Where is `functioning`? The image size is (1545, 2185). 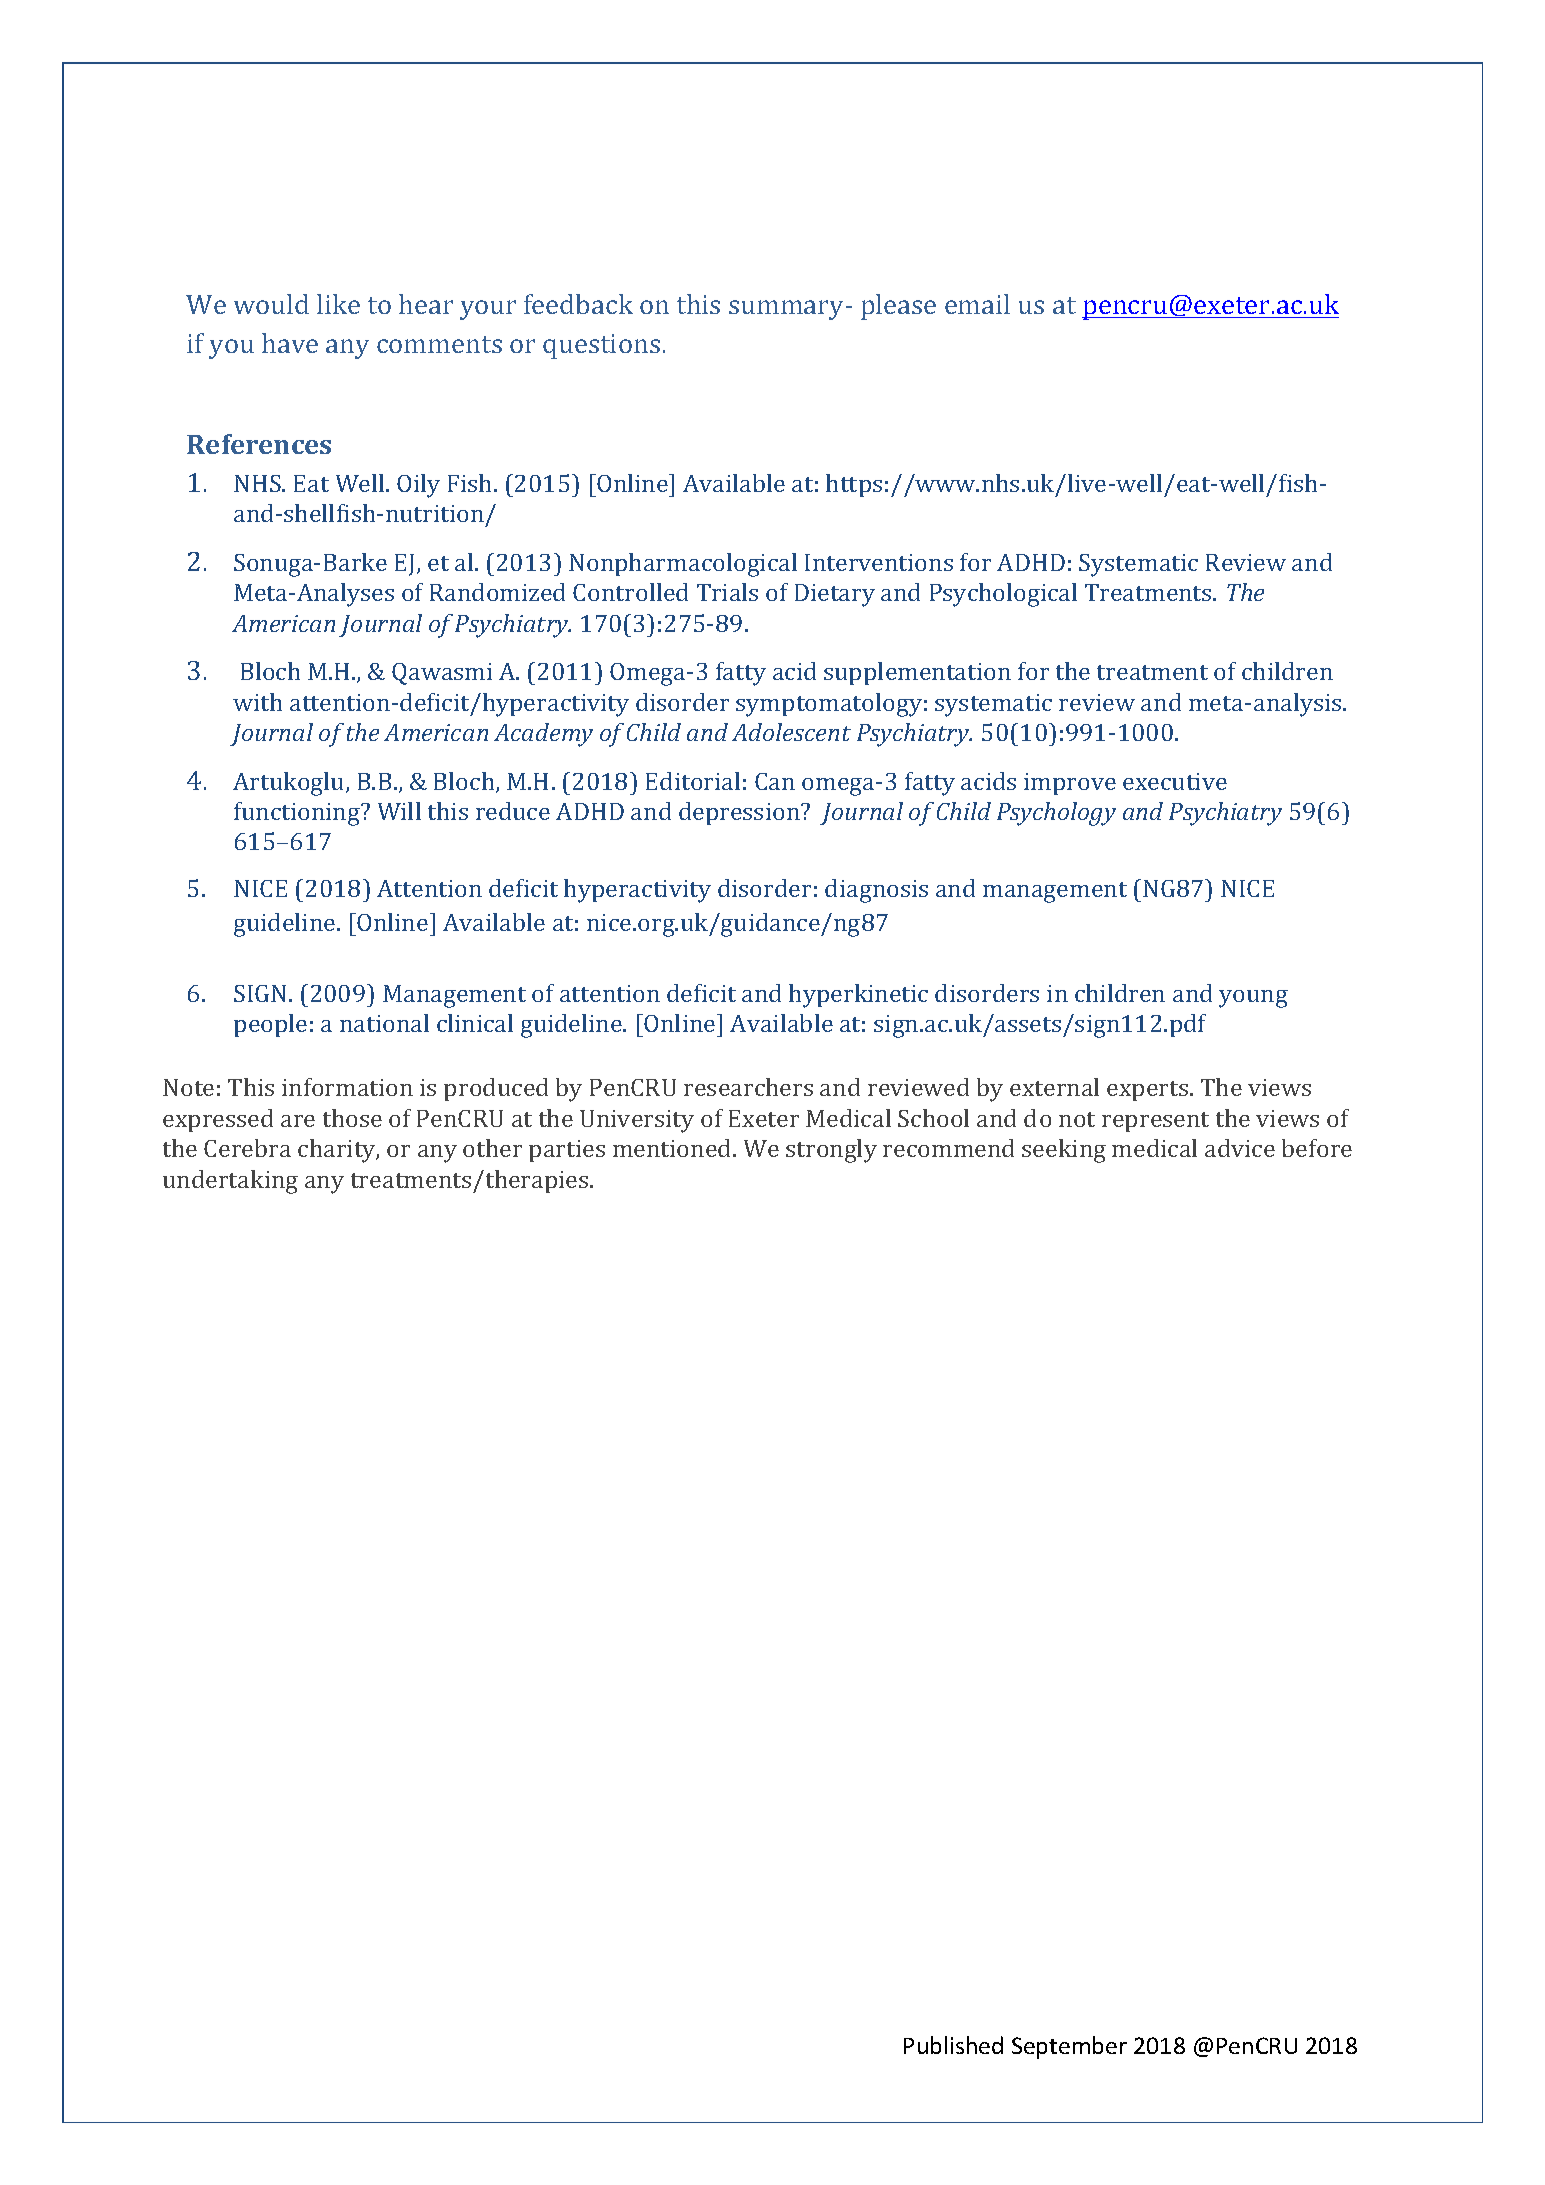
functioning is located at coordinates (298, 814).
